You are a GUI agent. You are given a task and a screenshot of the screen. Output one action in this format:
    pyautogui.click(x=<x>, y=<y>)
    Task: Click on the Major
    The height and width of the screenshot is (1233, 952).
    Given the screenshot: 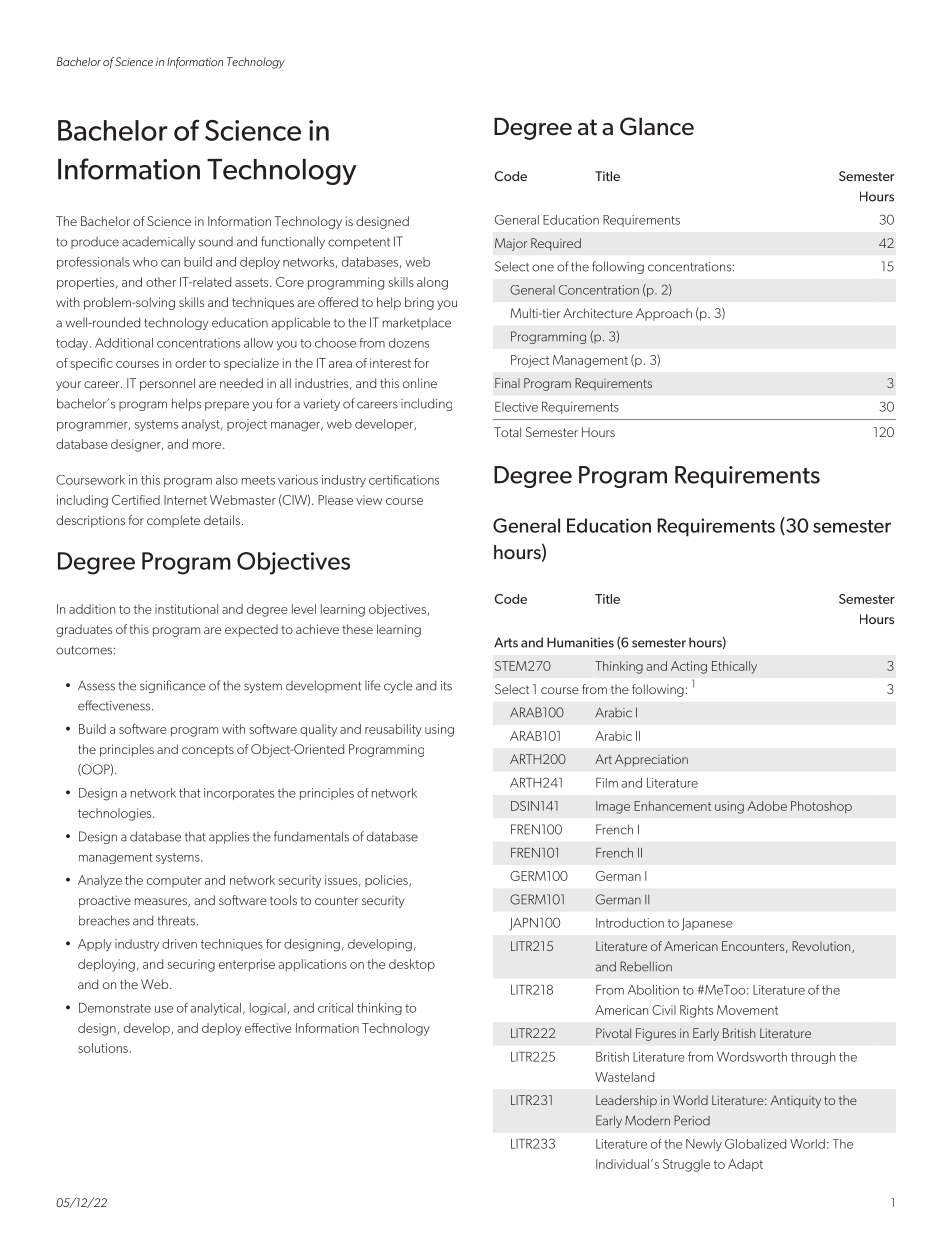 What is the action you would take?
    pyautogui.click(x=511, y=244)
